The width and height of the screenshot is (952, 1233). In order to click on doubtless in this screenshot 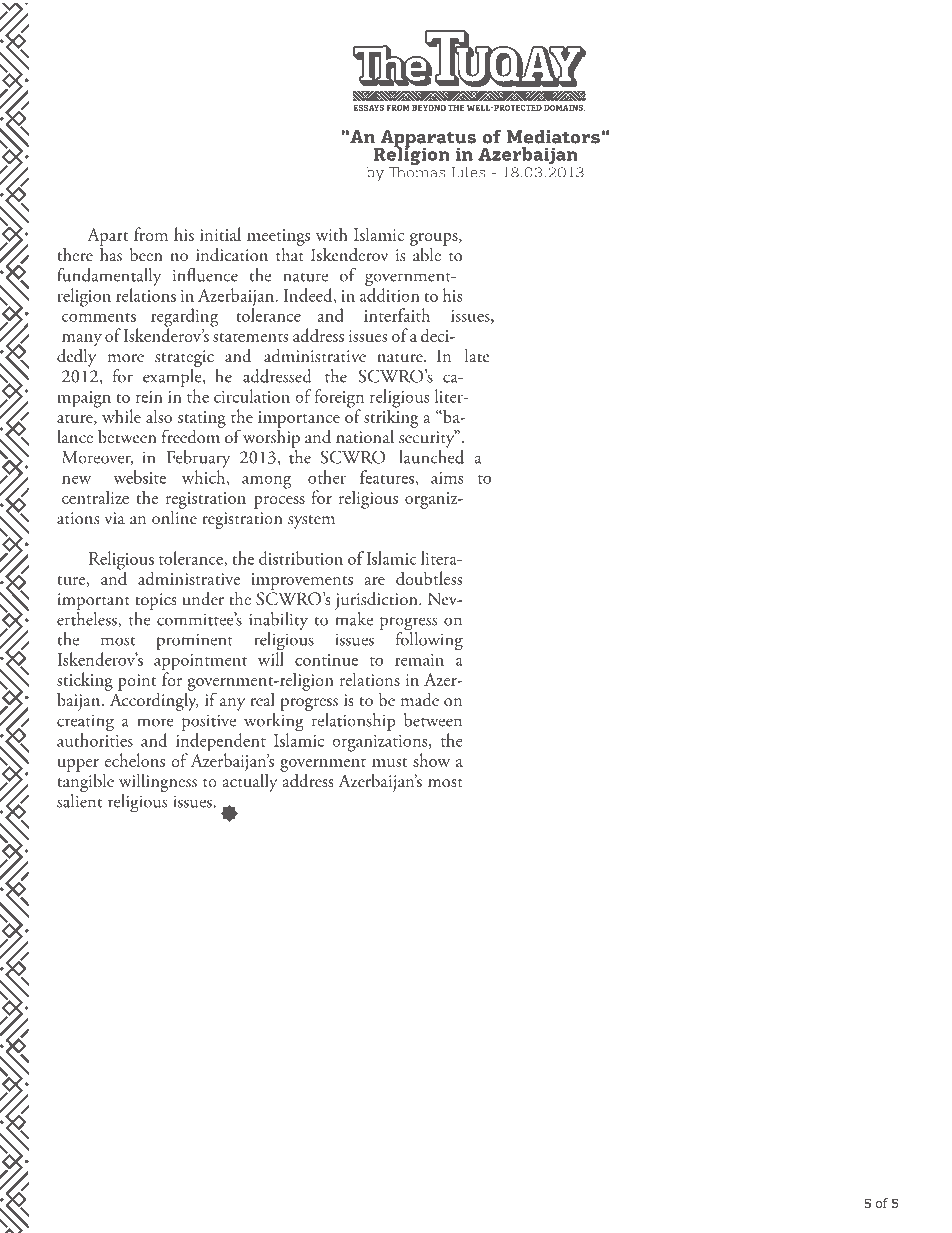, I will do `click(429, 578)`.
